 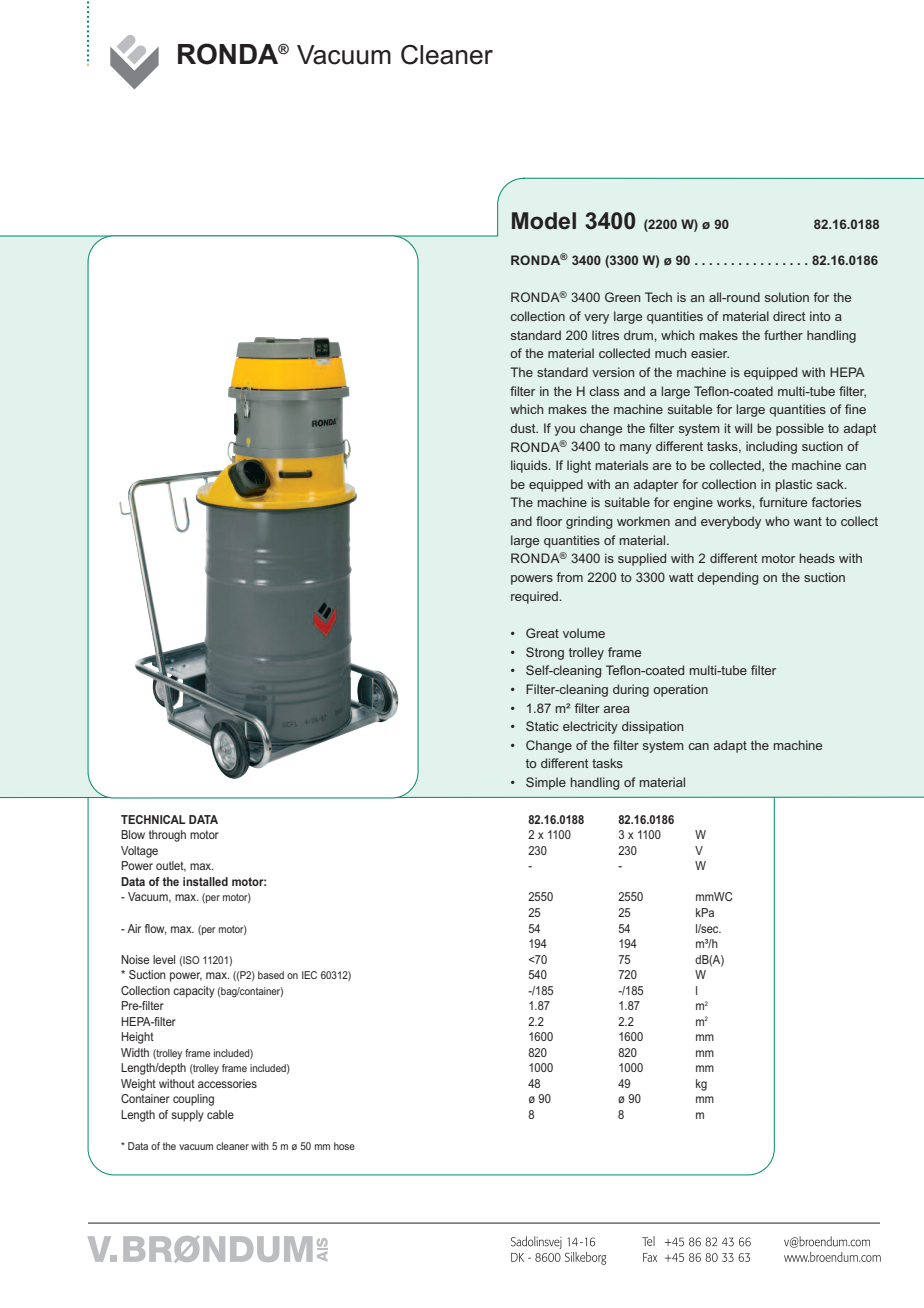 I want to click on Model, so click(x=544, y=221).
